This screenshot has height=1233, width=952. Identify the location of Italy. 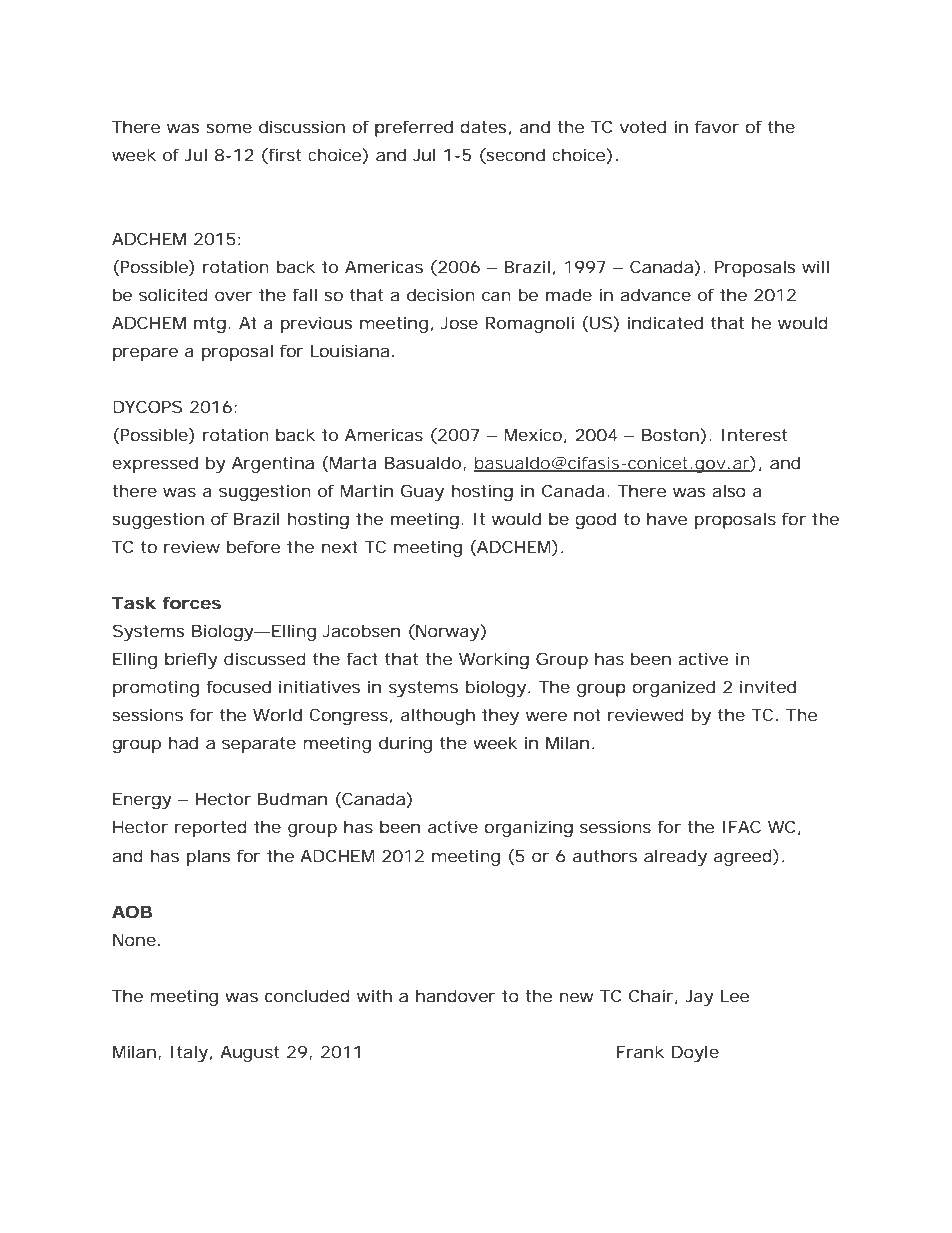
(189, 1053).
